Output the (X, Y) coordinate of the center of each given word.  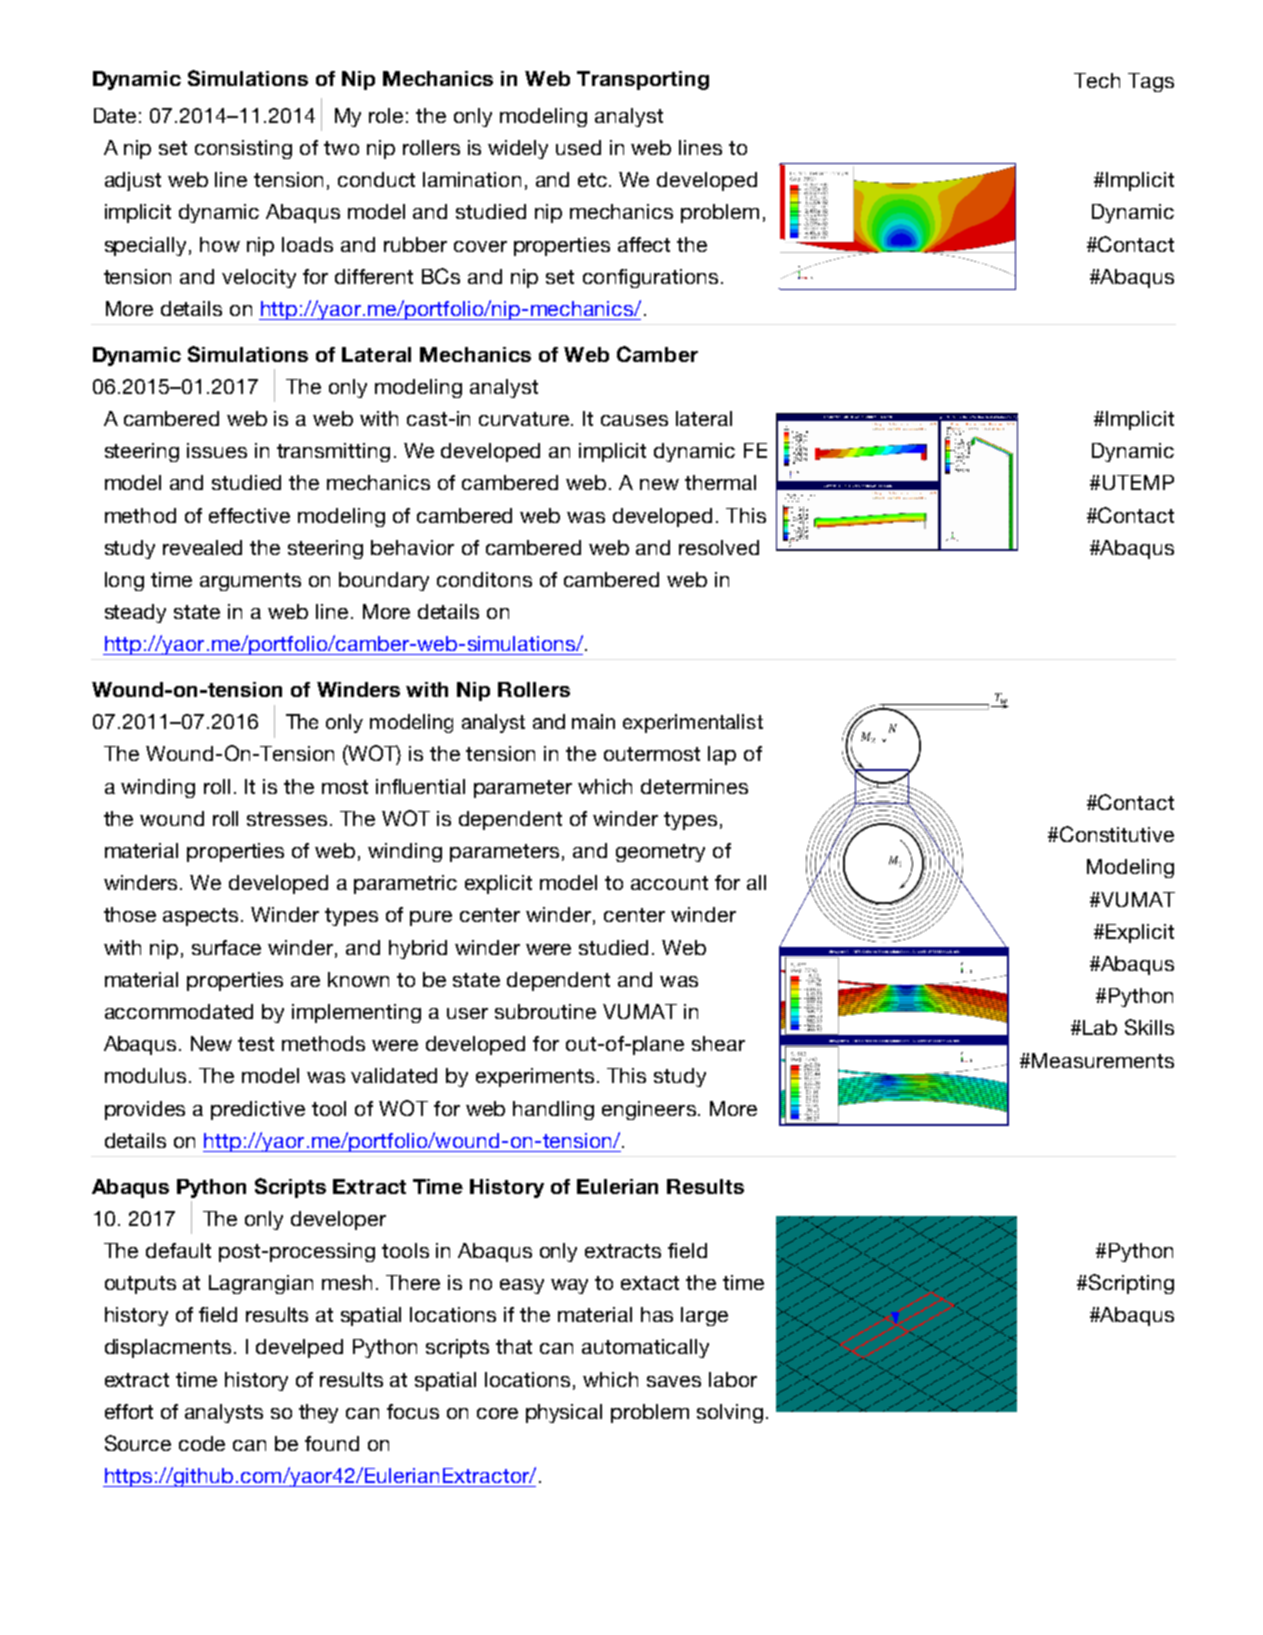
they (318, 1413)
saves (674, 1381)
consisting (243, 149)
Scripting (1131, 1284)
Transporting (643, 80)
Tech (1097, 80)
